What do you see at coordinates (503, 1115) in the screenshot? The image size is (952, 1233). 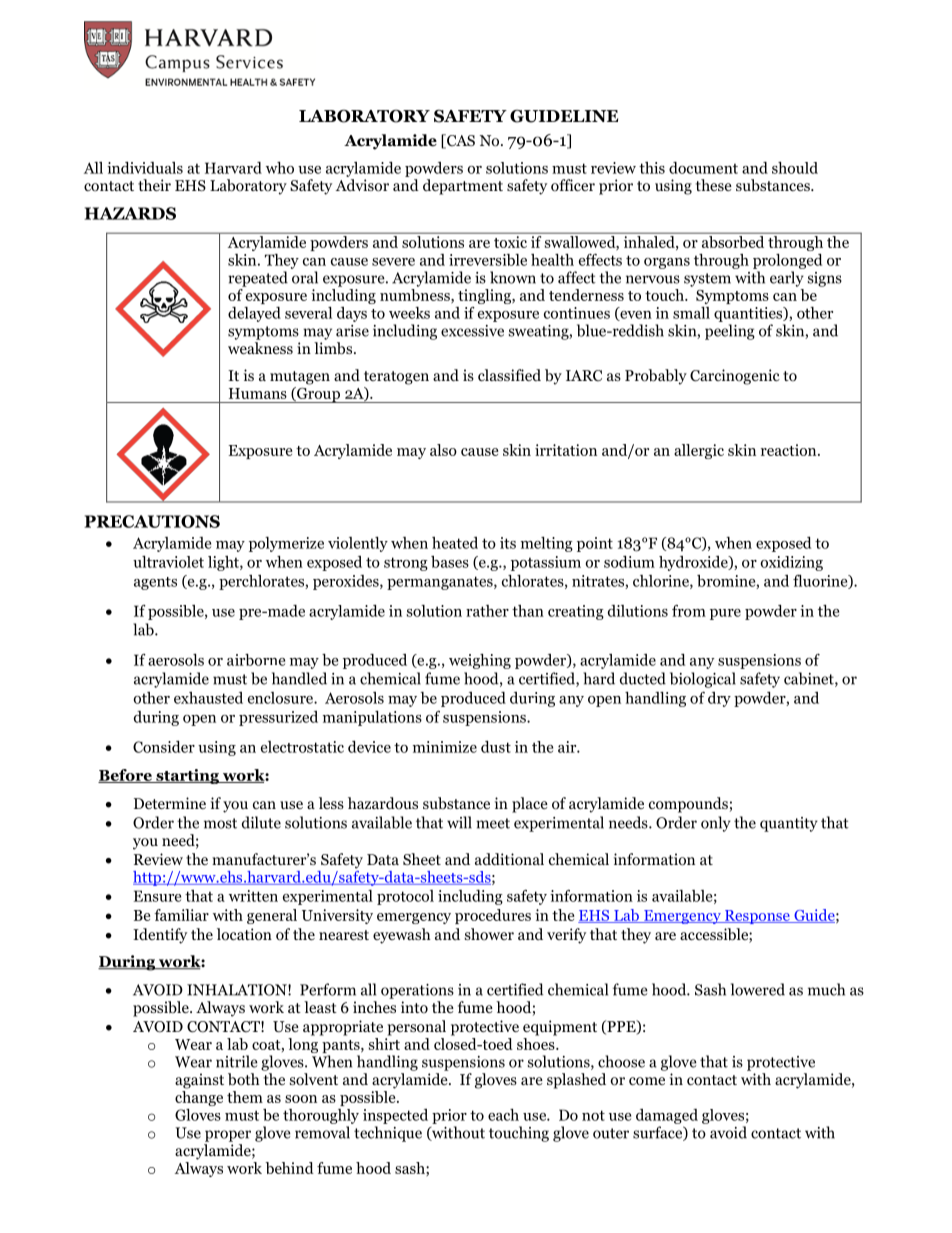 I see `each` at bounding box center [503, 1115].
